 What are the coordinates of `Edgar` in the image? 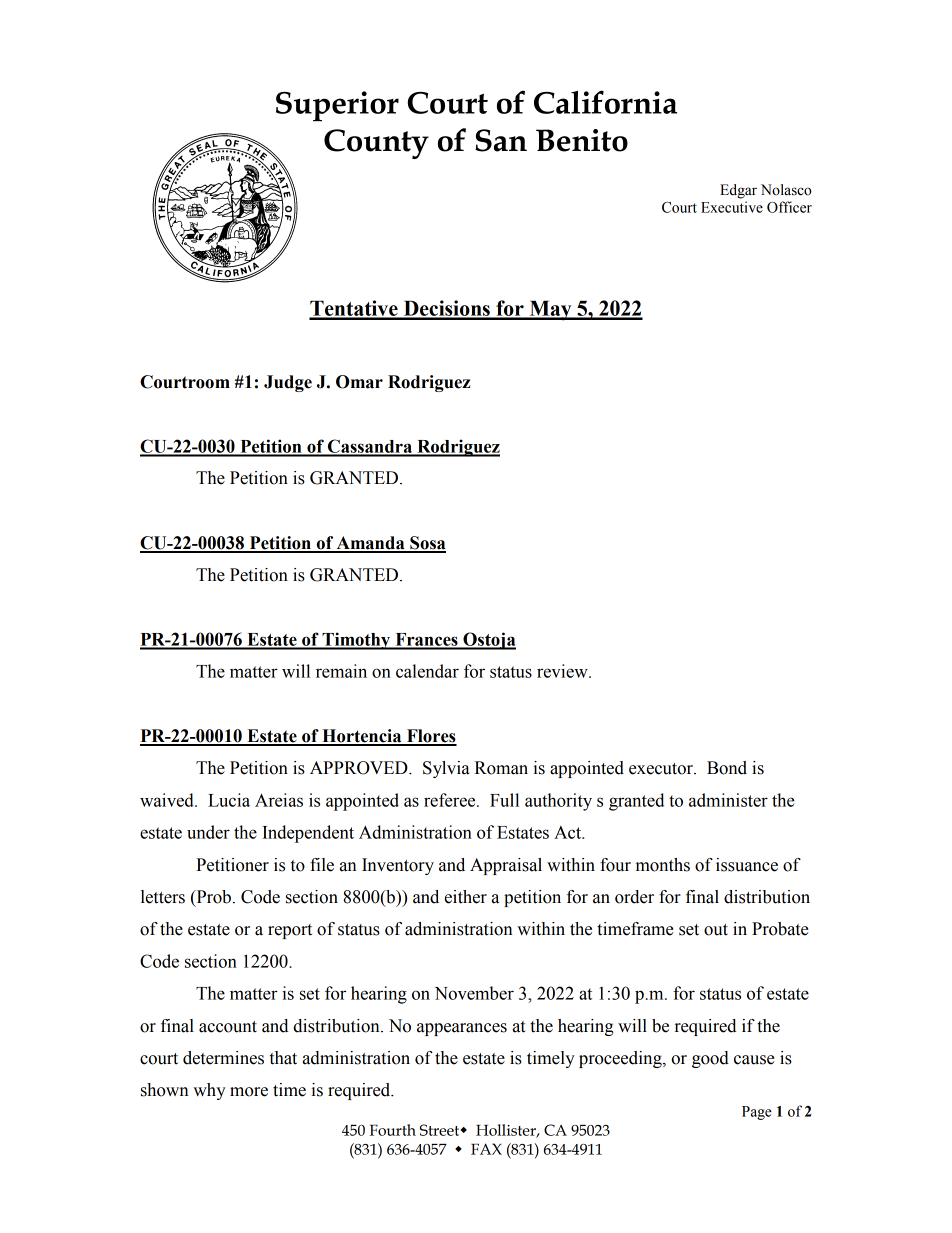 It's located at (738, 191).
